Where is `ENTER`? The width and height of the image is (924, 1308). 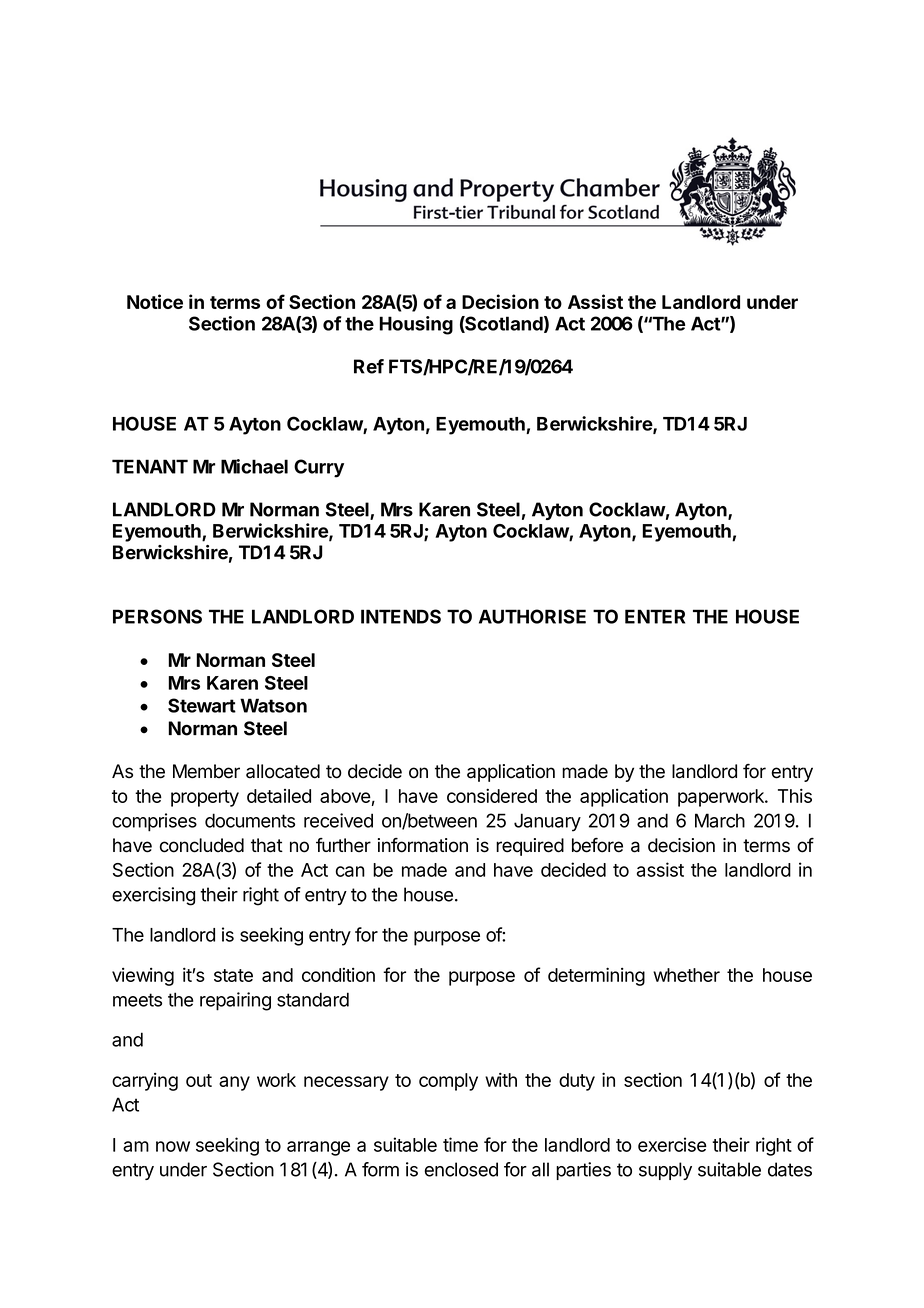
ENTER is located at coordinates (655, 616).
